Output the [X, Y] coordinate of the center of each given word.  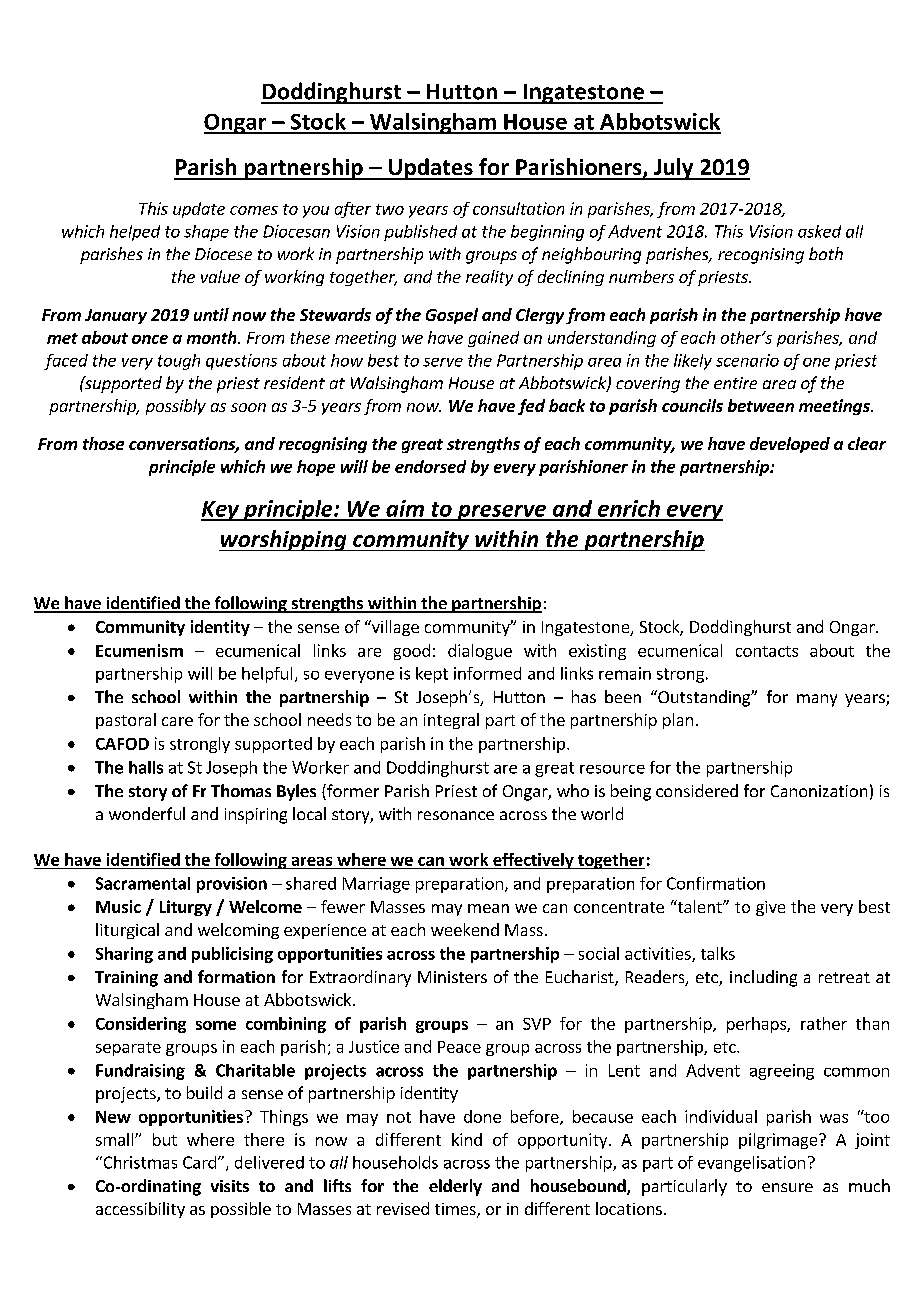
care [177, 721]
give [770, 908]
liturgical [127, 931]
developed [790, 445]
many [817, 700]
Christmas [139, 1162]
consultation [518, 208]
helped [135, 233]
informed [487, 673]
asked [819, 231]
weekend [465, 929]
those [103, 443]
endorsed [430, 466]
